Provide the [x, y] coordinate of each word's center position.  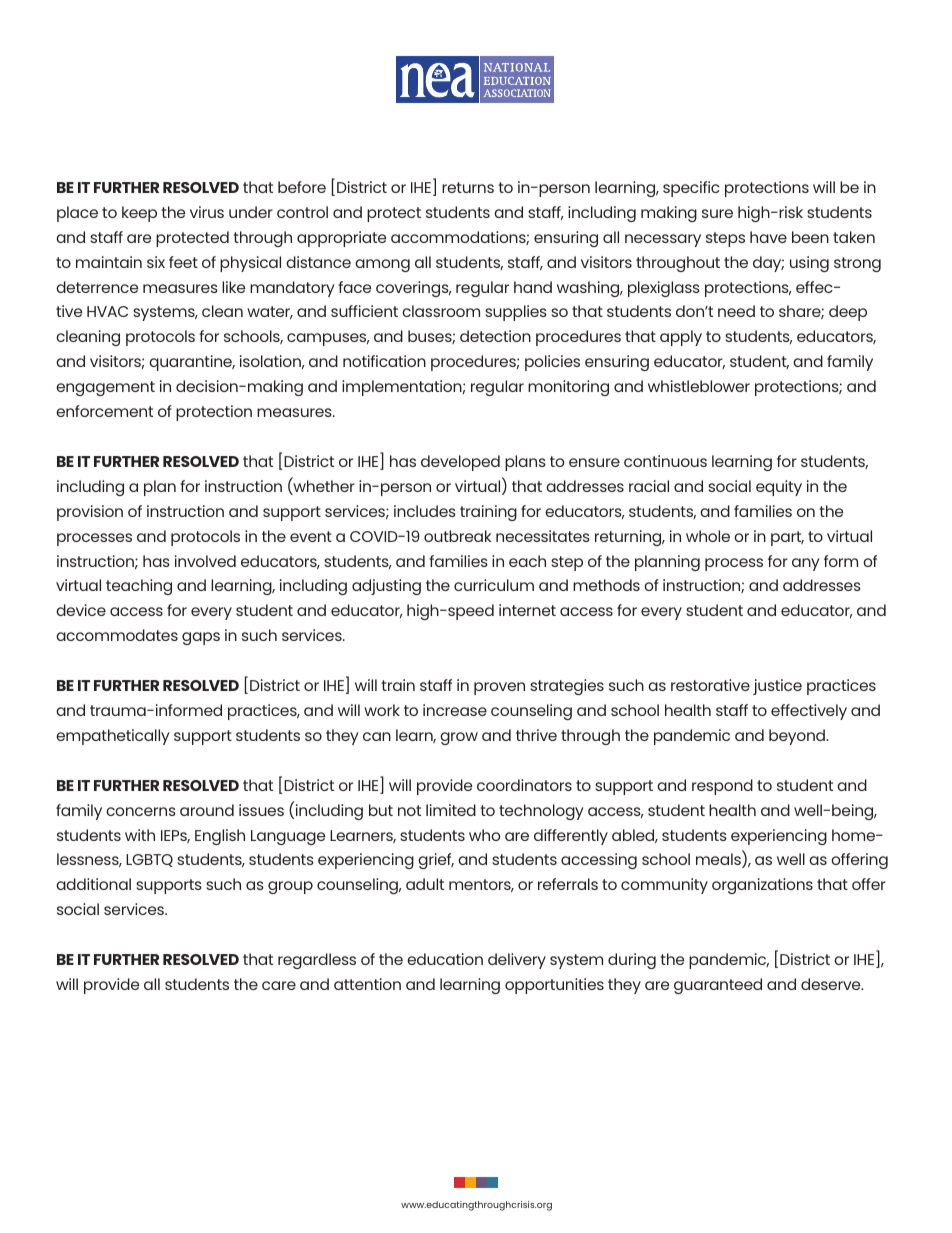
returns [468, 187]
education [445, 959]
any [806, 564]
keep [139, 214]
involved [205, 561]
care [279, 985]
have [768, 237]
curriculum [494, 585]
